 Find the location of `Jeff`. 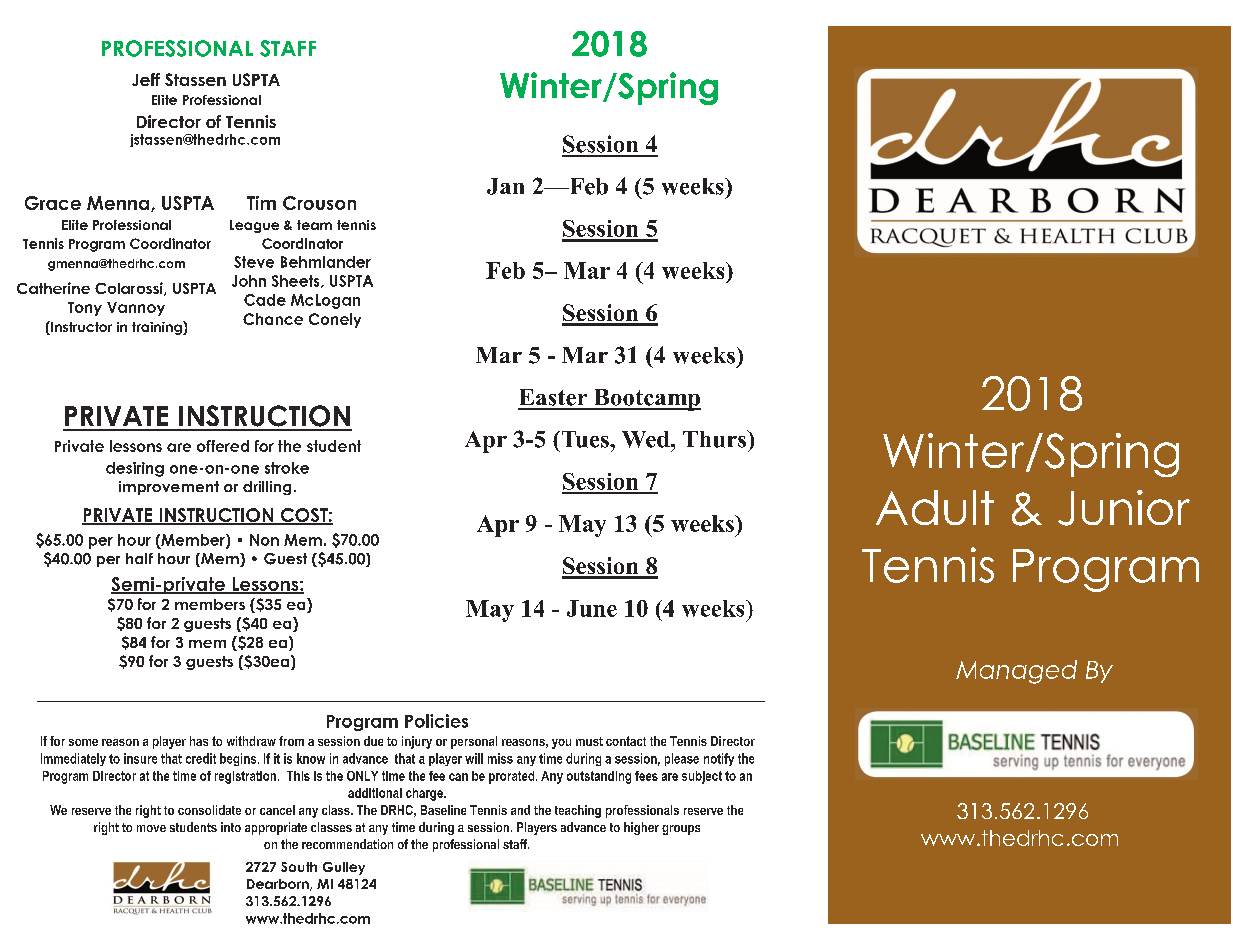

Jeff is located at coordinates (146, 79).
